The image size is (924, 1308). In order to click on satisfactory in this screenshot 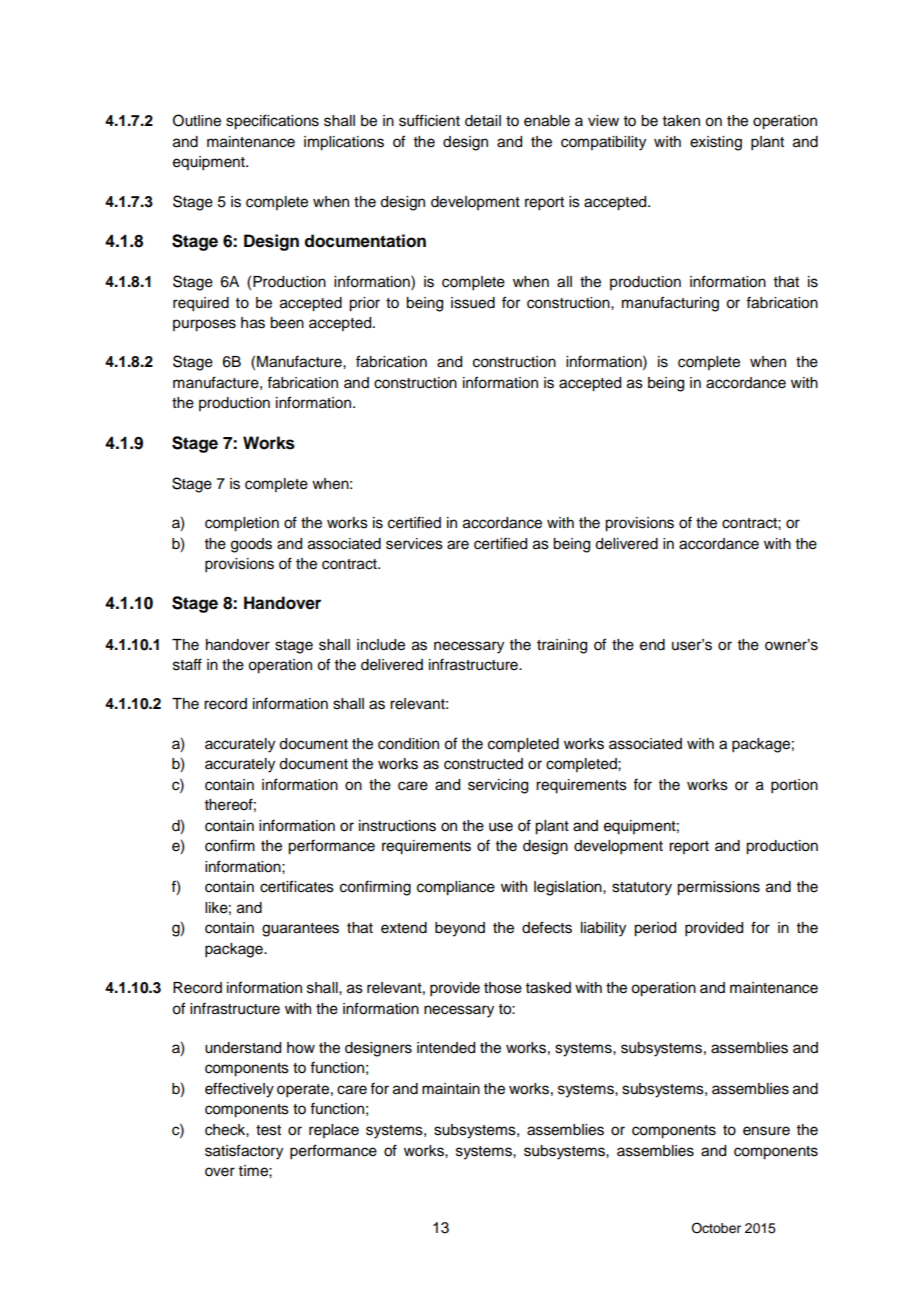, I will do `click(244, 1152)`.
